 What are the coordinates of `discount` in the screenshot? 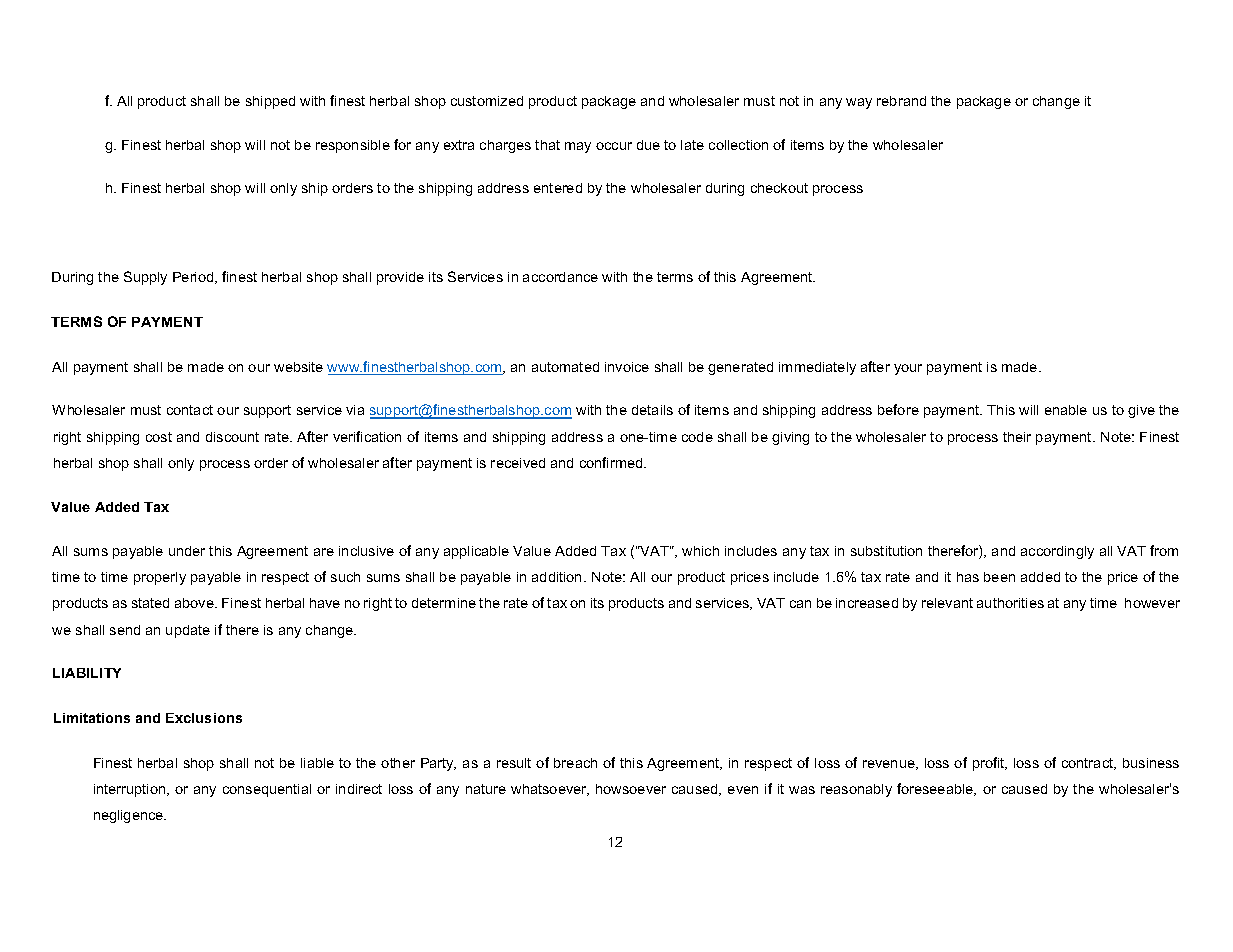 It's located at (232, 437).
